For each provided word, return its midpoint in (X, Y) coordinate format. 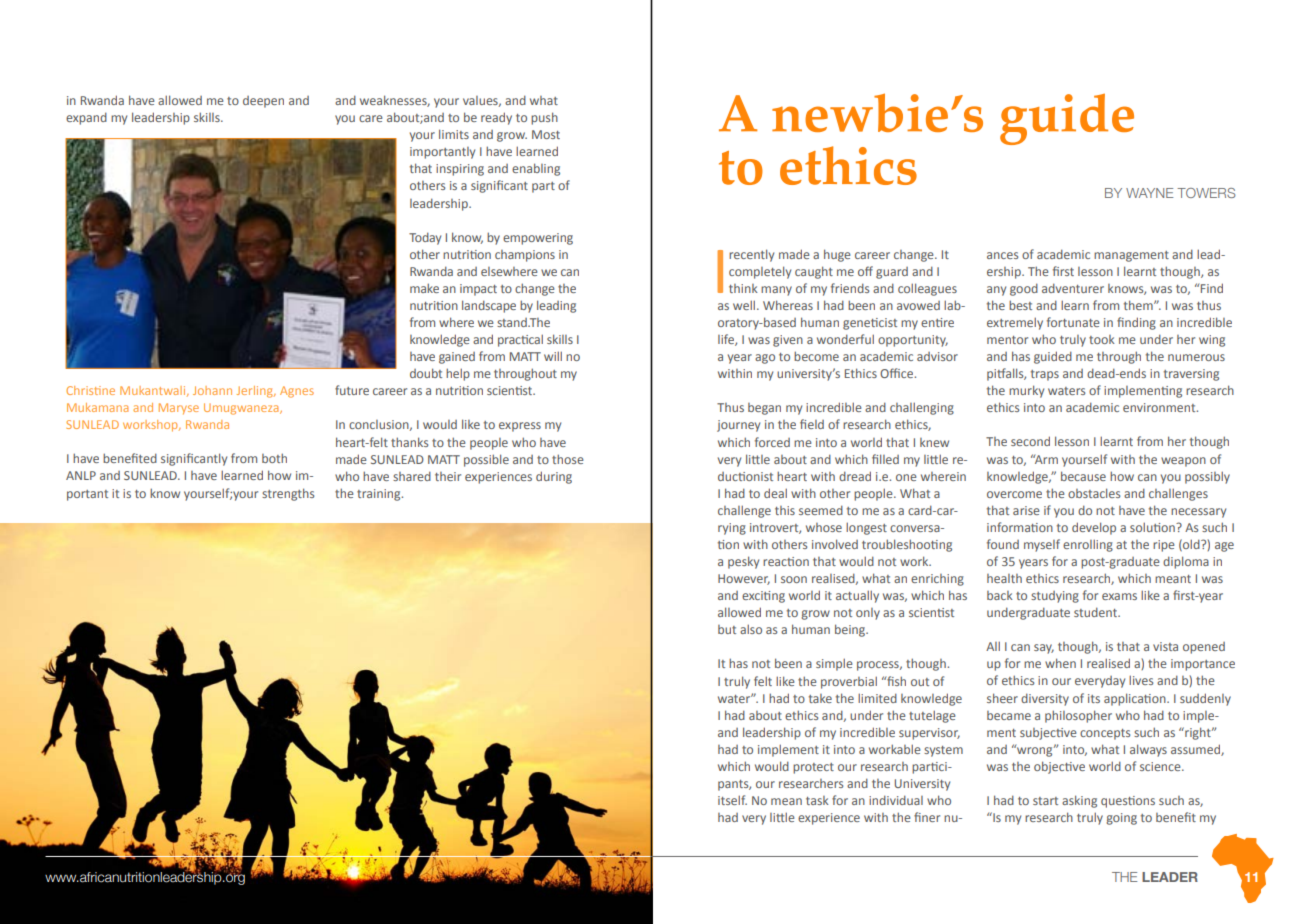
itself (732, 800)
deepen (263, 102)
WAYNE (1149, 193)
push (544, 118)
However (744, 579)
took (1102, 339)
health (1004, 578)
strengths (288, 494)
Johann (212, 390)
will (553, 356)
